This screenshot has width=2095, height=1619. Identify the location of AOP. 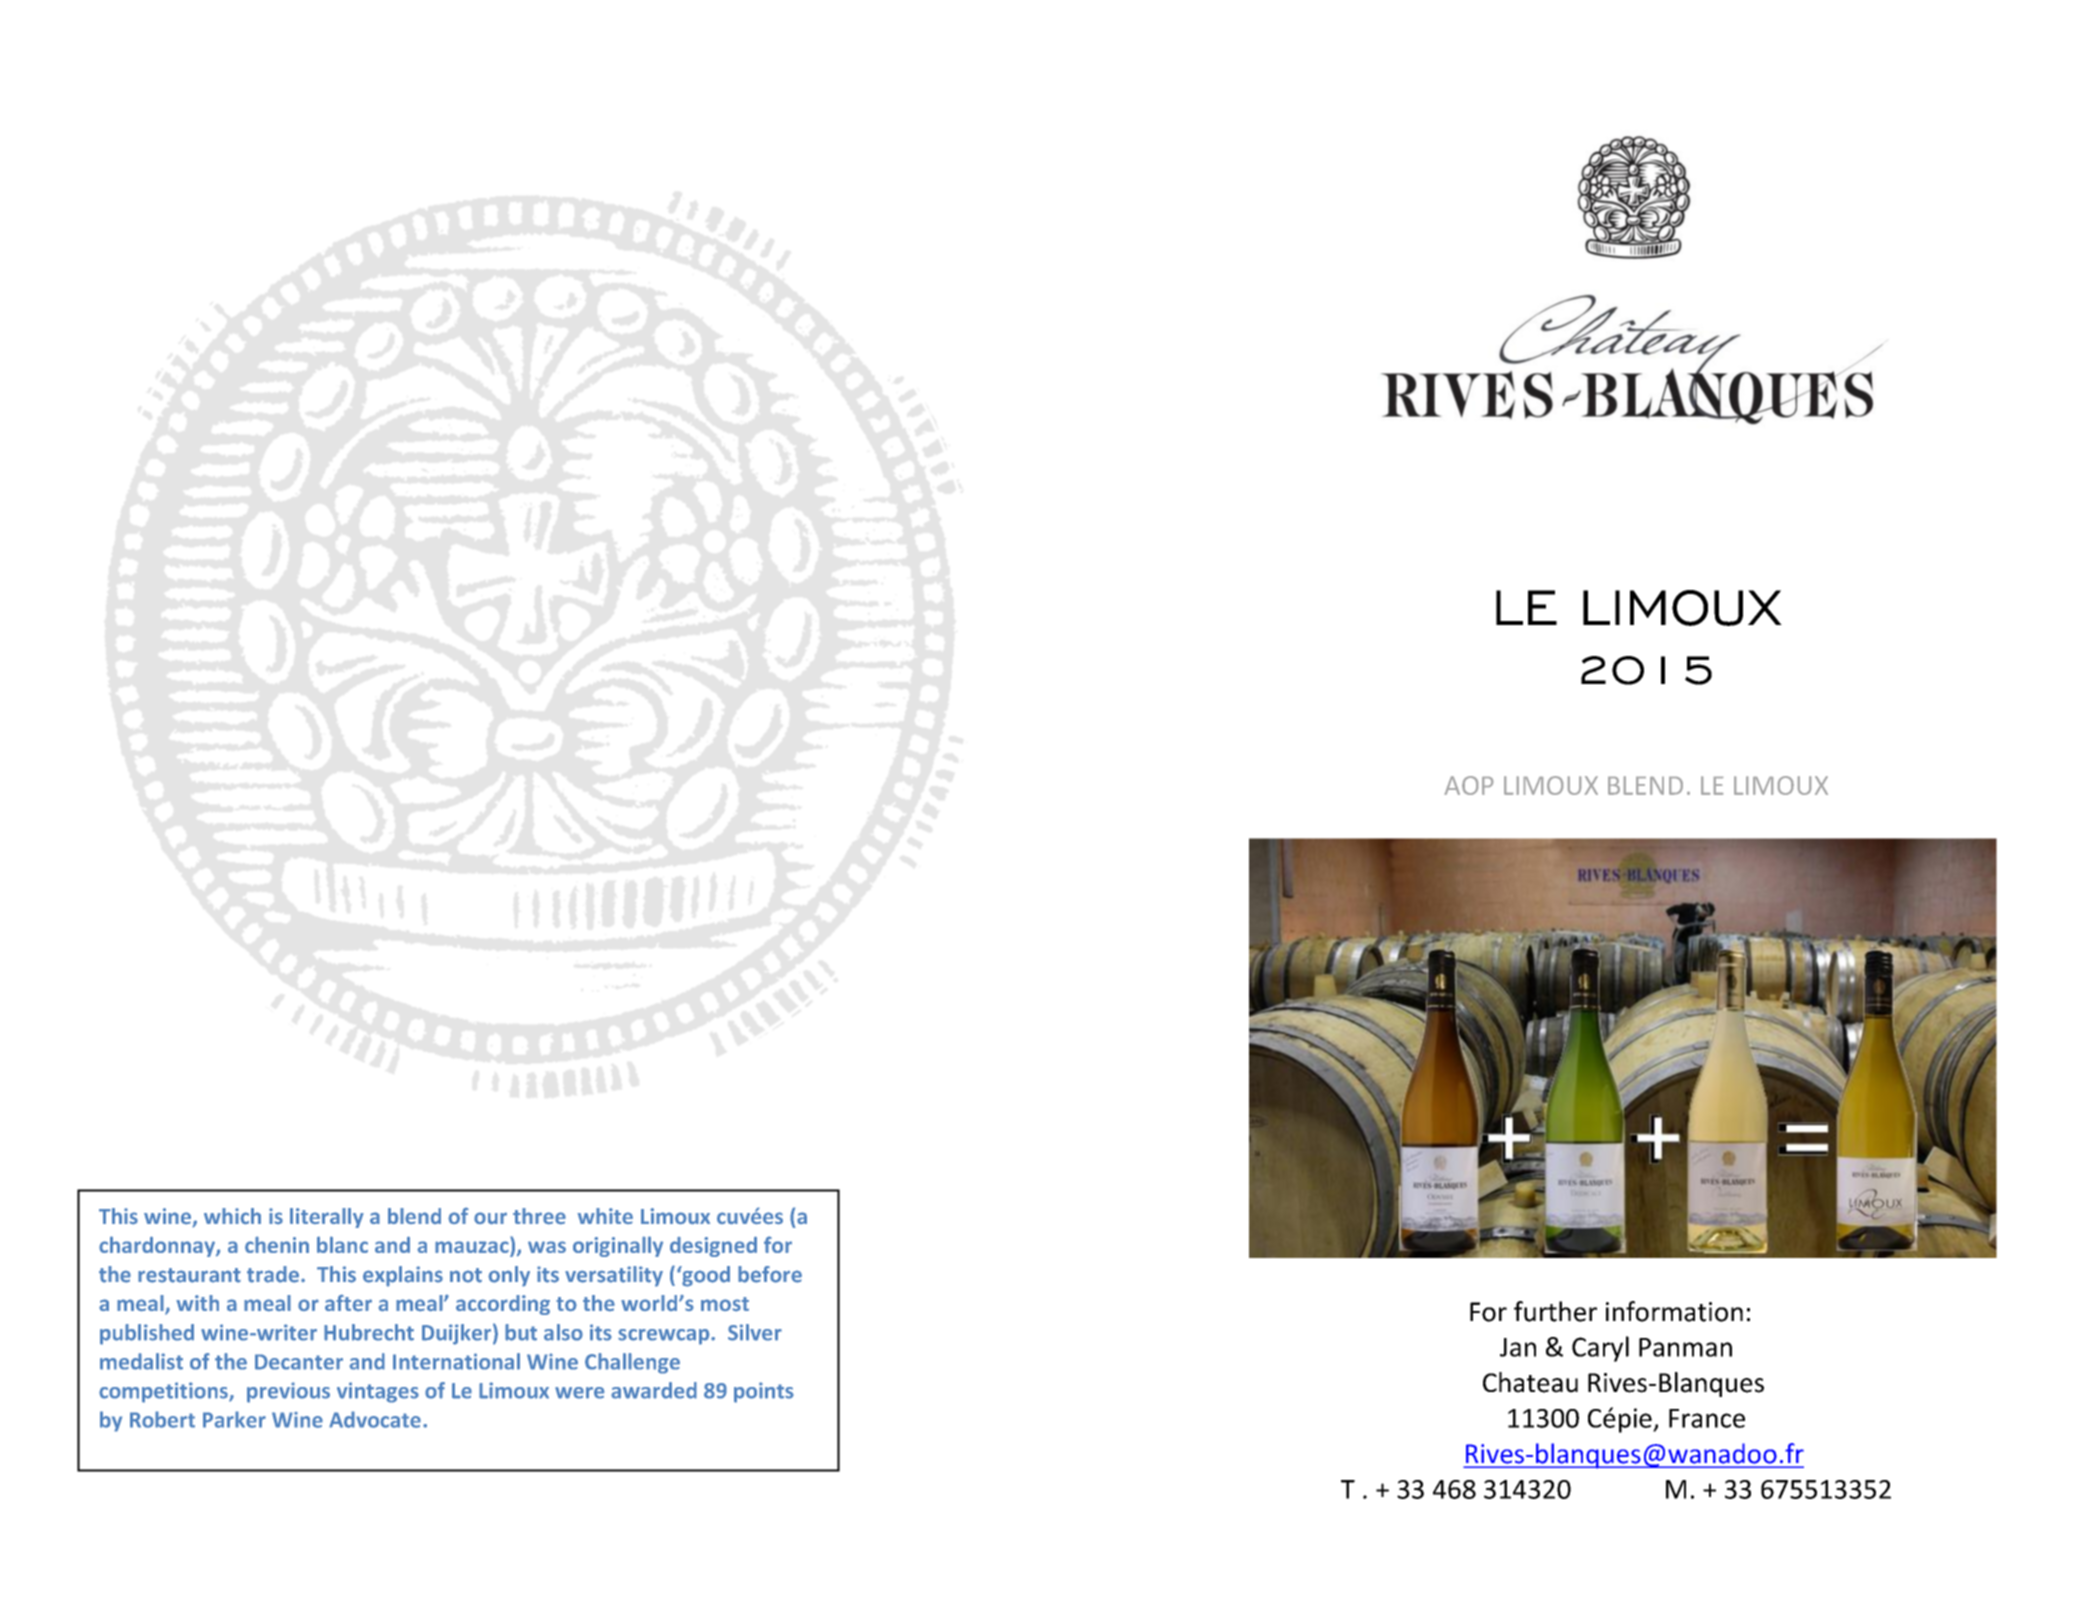
(1469, 785).
